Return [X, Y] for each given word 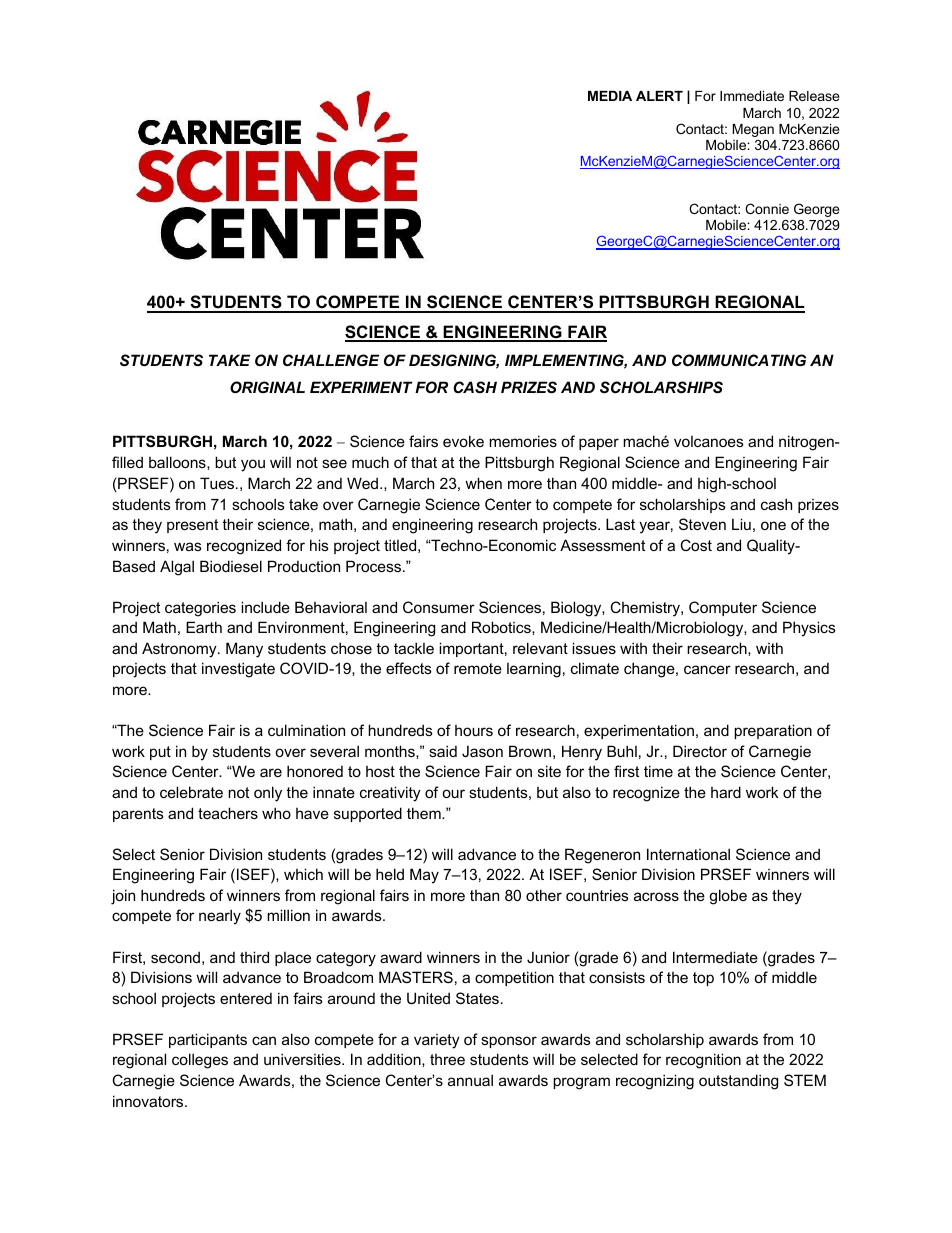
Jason [482, 751]
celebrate [191, 792]
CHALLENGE [331, 360]
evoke [463, 441]
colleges [200, 1061]
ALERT [659, 96]
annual [470, 1080]
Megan [753, 130]
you [253, 465]
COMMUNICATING [739, 360]
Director [700, 751]
